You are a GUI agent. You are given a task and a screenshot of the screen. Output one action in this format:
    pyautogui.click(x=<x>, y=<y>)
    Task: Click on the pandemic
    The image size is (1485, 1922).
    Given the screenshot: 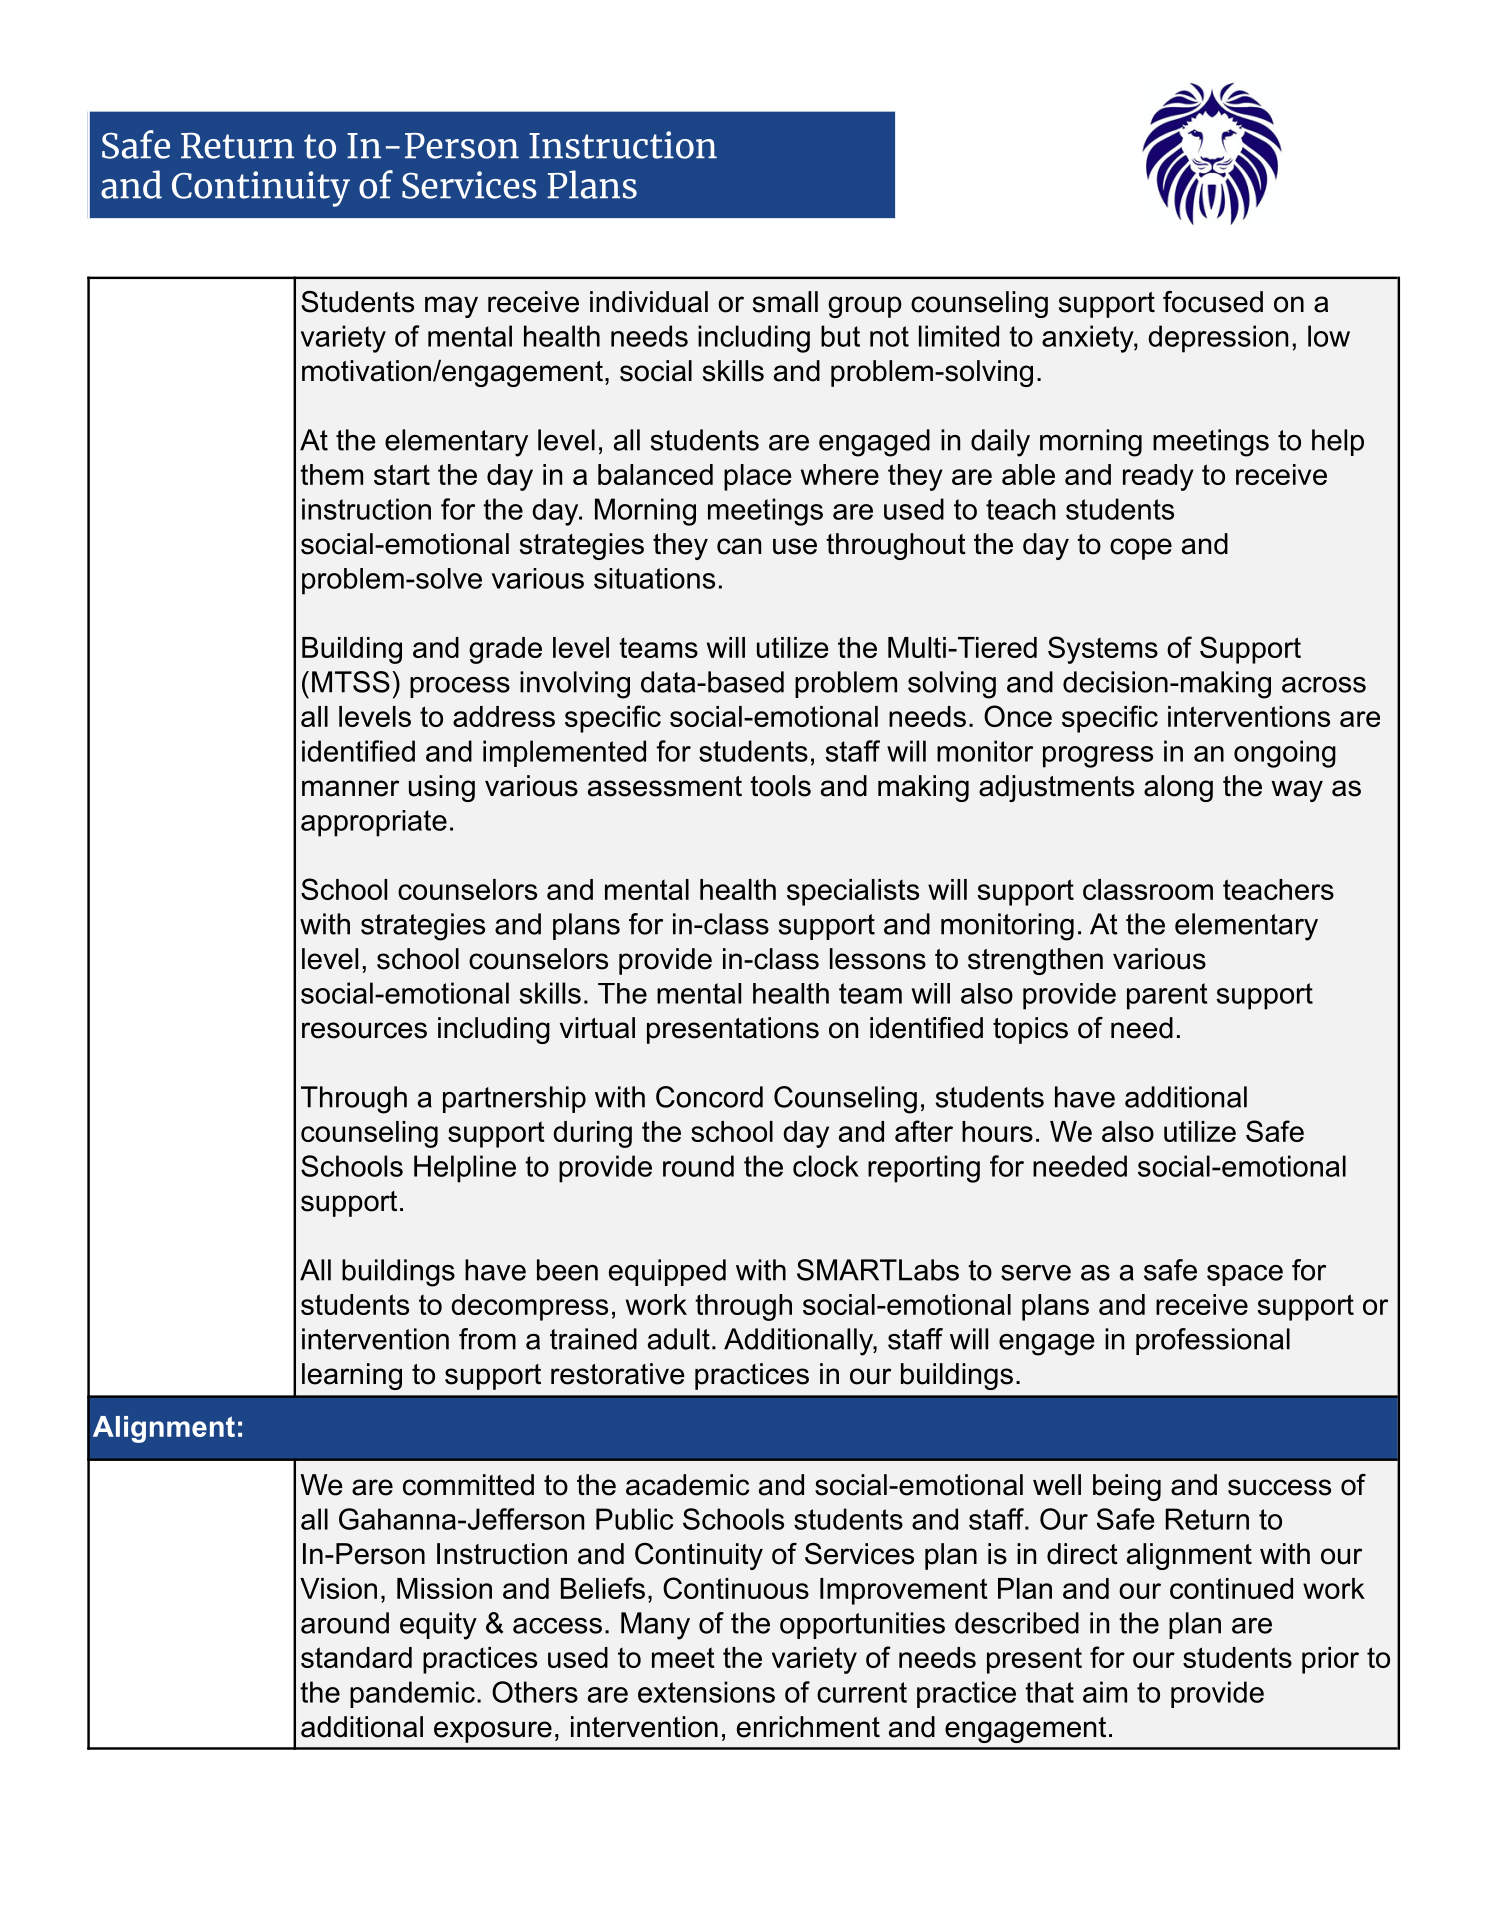 What is the action you would take?
    pyautogui.click(x=412, y=1694)
